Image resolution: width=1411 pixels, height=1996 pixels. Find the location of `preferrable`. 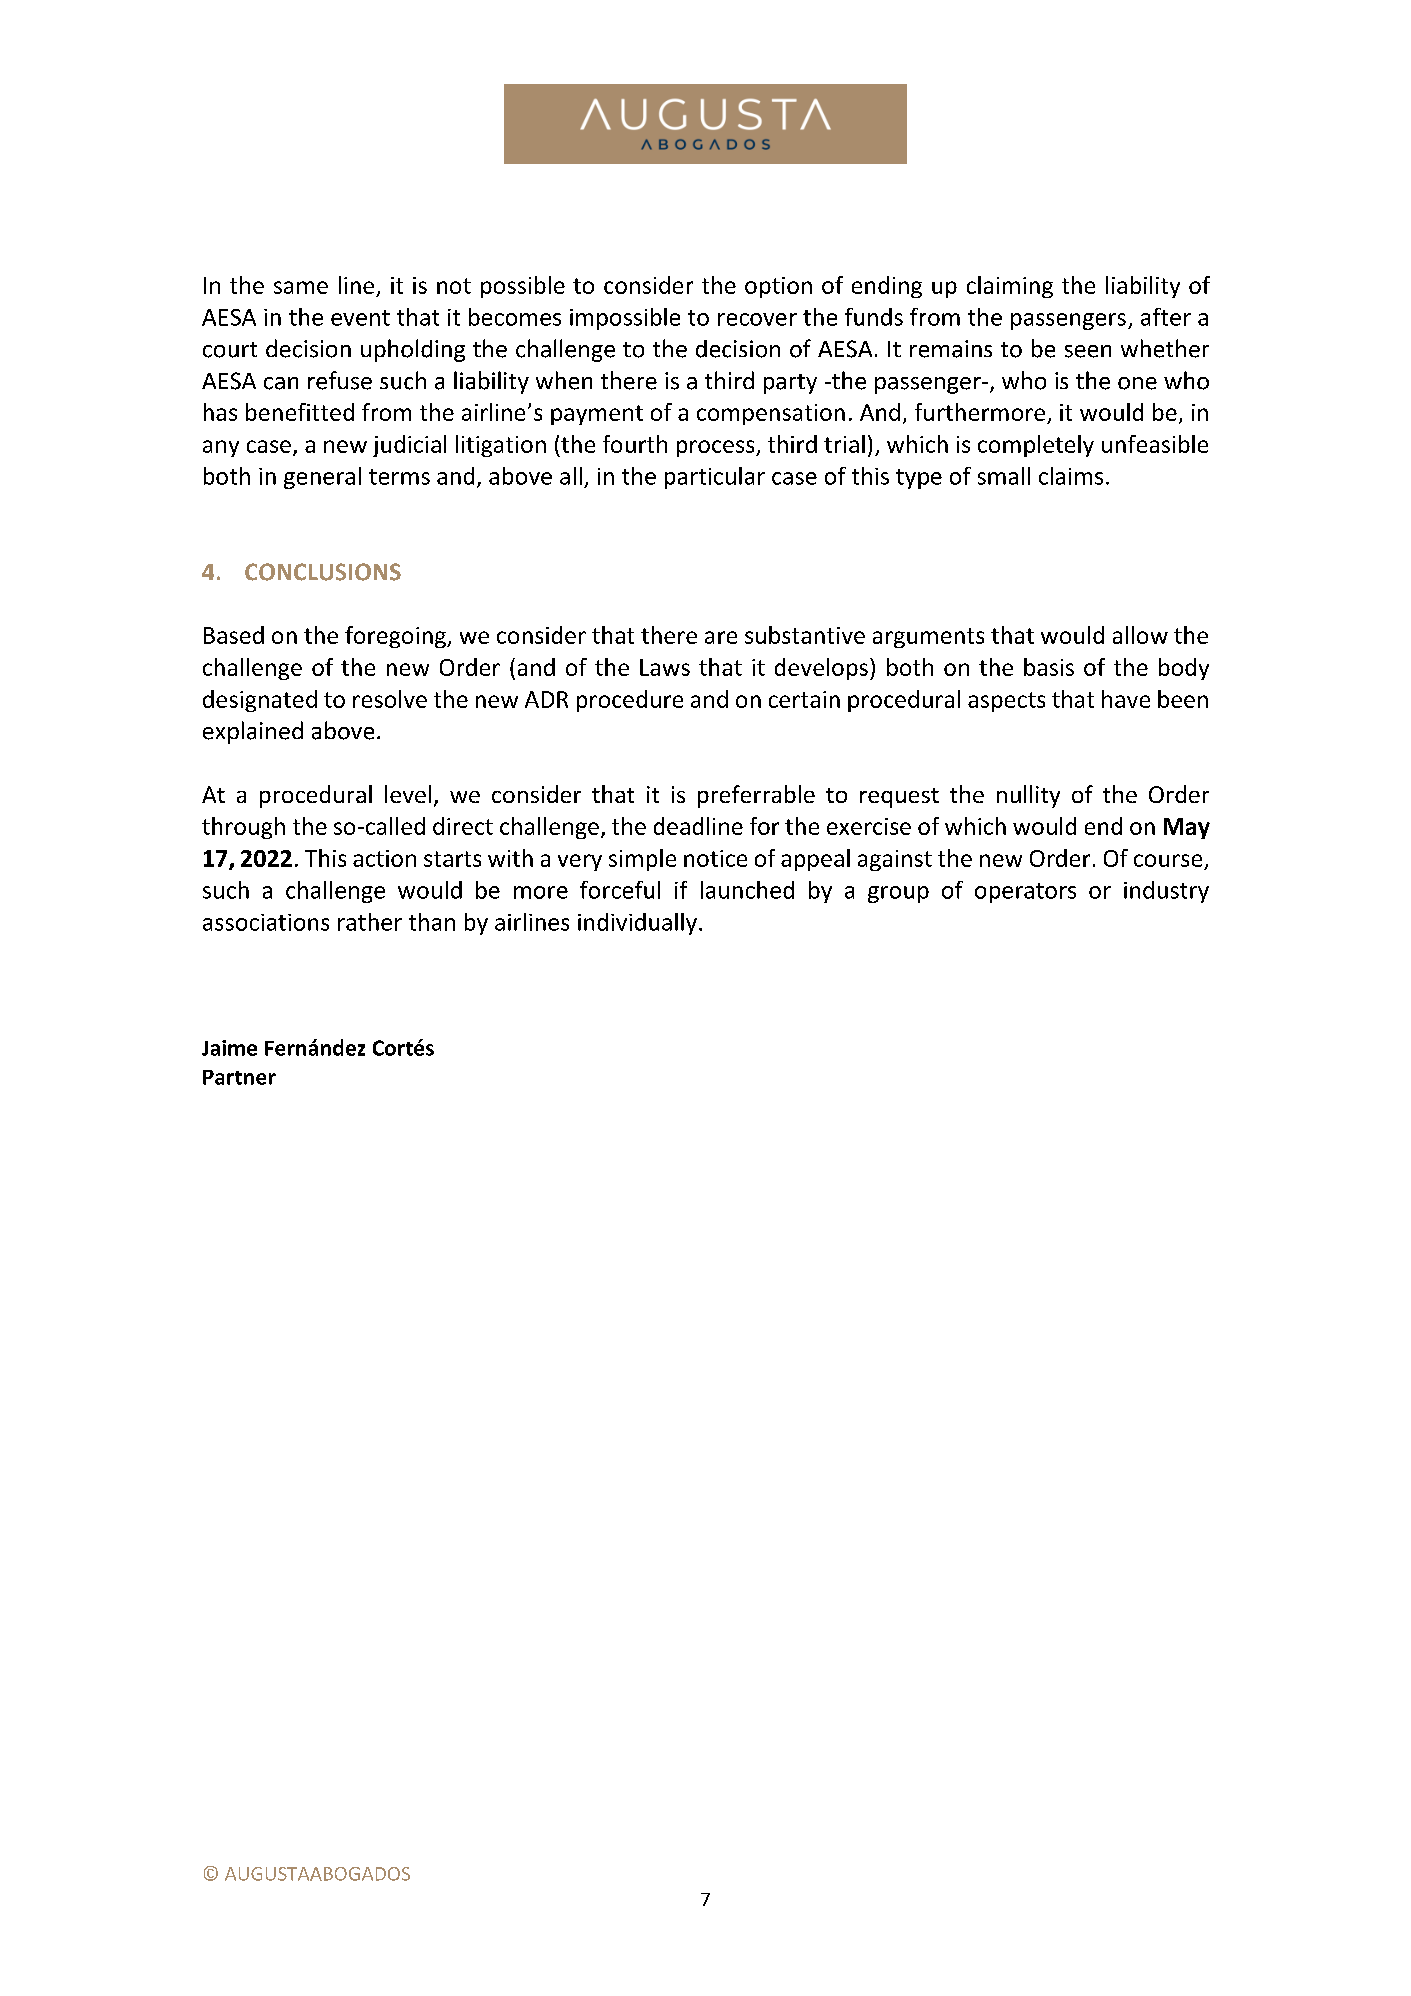

preferrable is located at coordinates (756, 796).
